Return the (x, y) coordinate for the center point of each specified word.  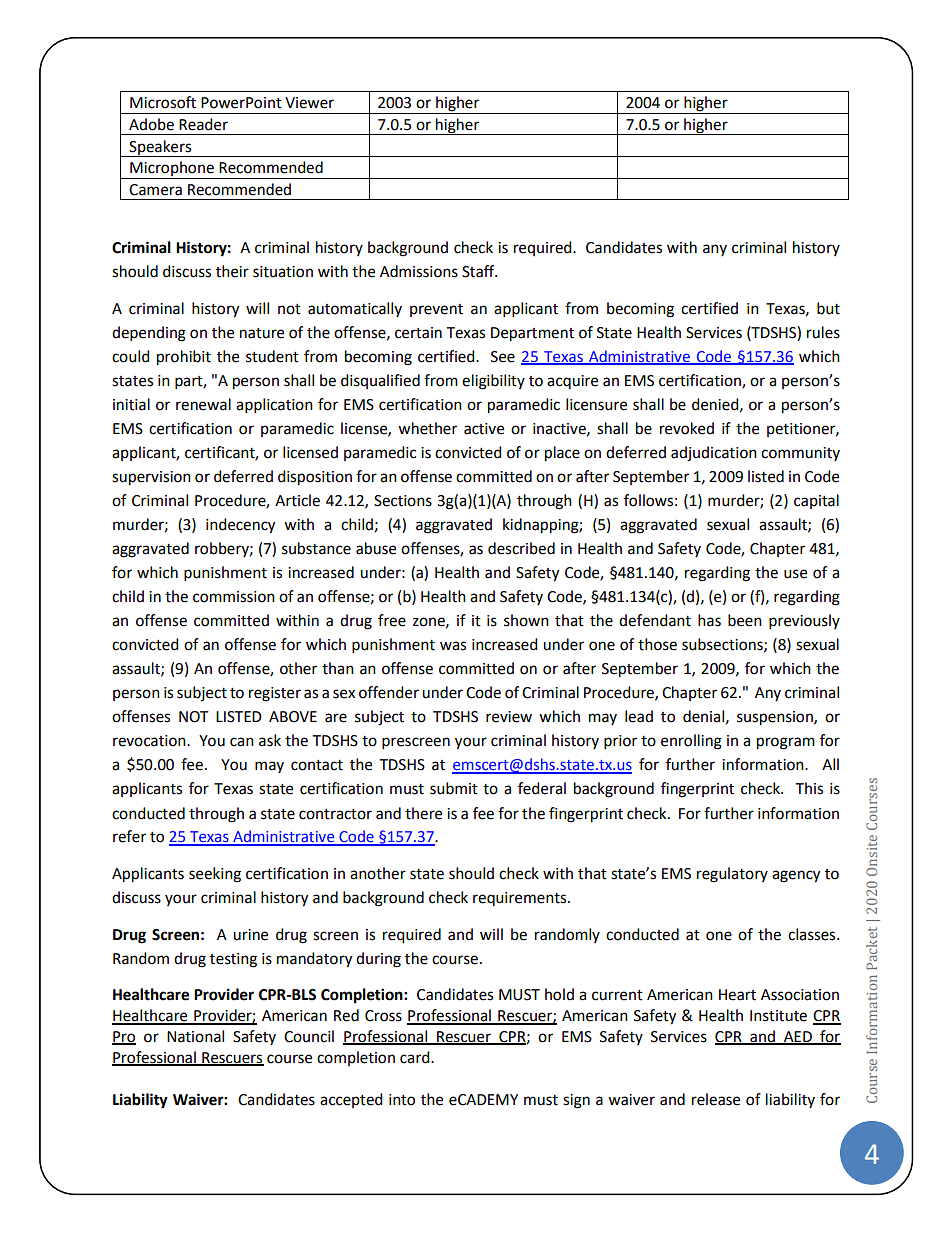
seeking (215, 875)
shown (526, 620)
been (745, 620)
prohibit (184, 358)
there (423, 813)
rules (823, 332)
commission (234, 597)
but (828, 308)
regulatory (732, 875)
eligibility (493, 382)
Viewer (309, 103)
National (195, 1036)
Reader (203, 124)
